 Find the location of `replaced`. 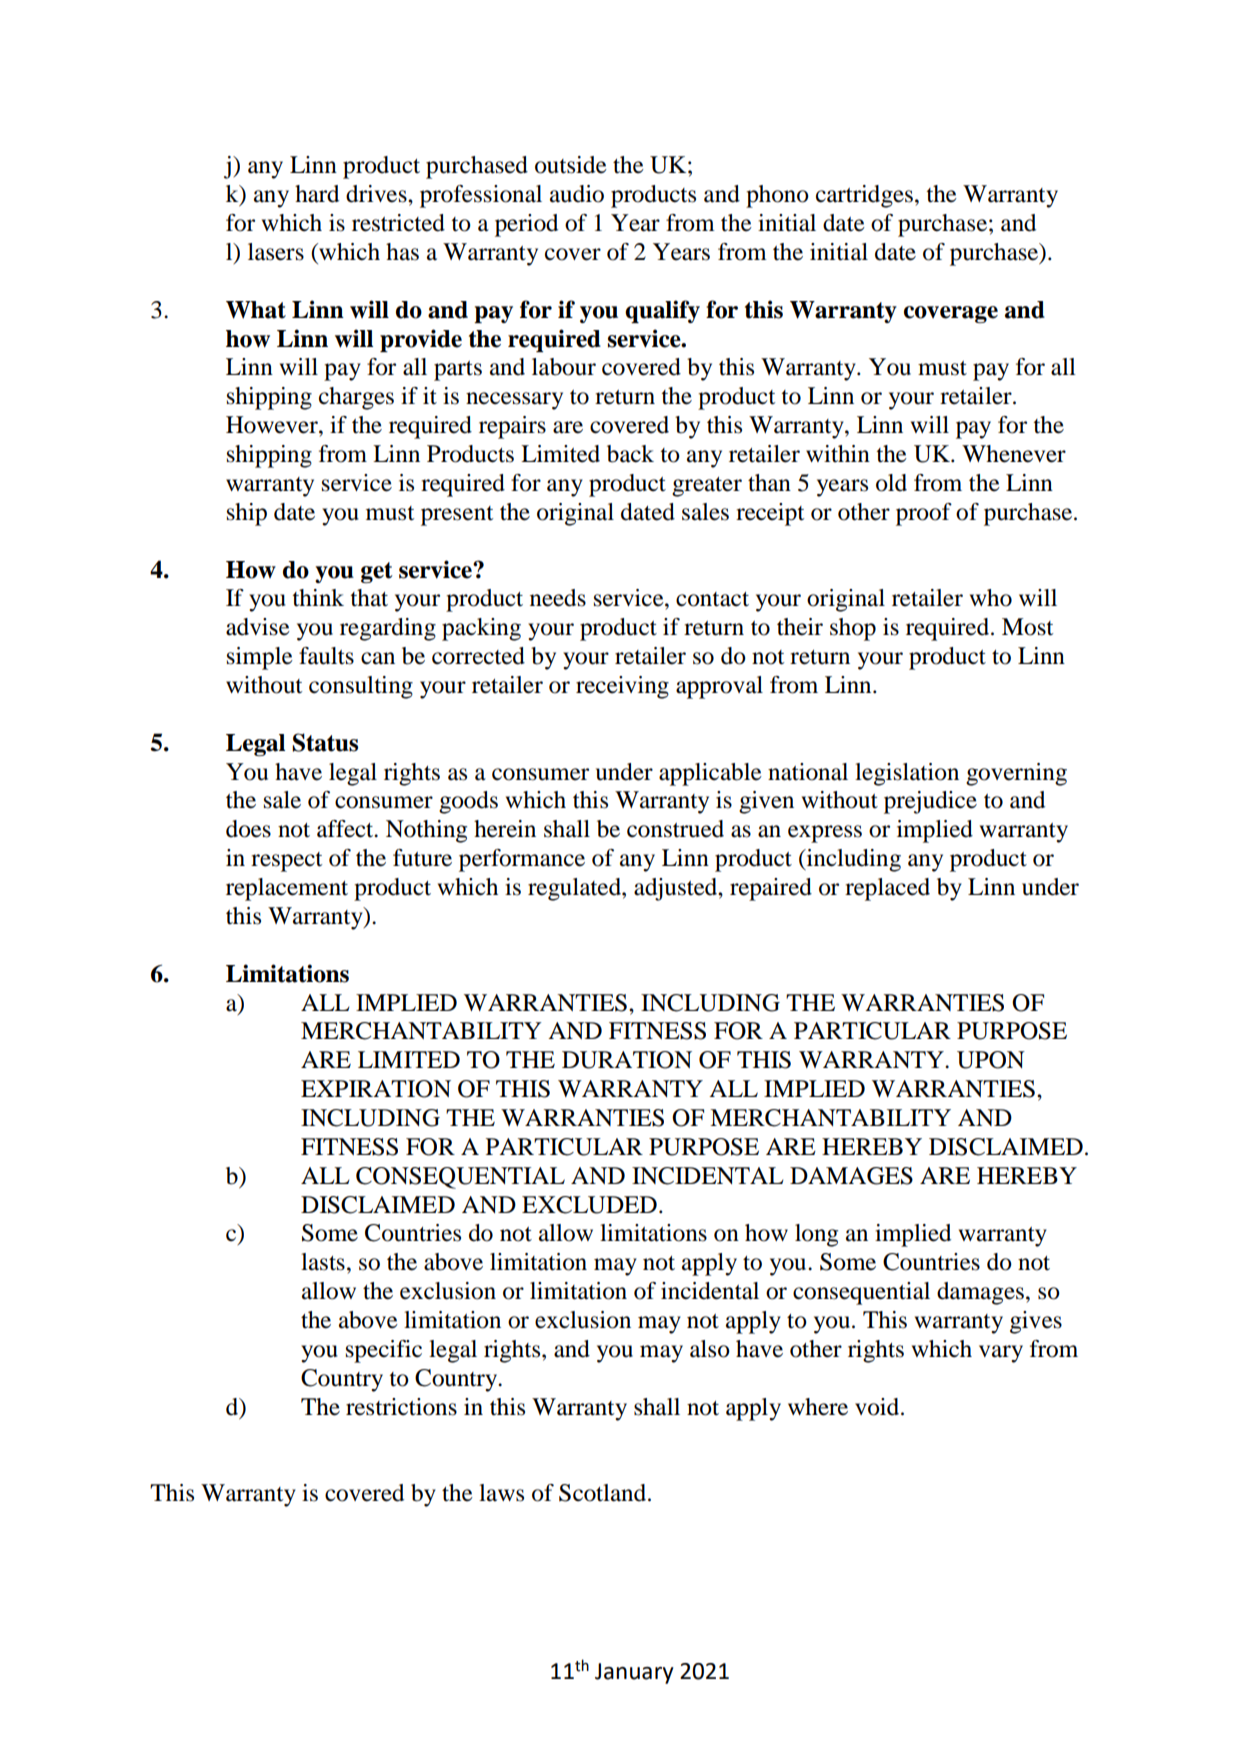

replaced is located at coordinates (887, 889).
